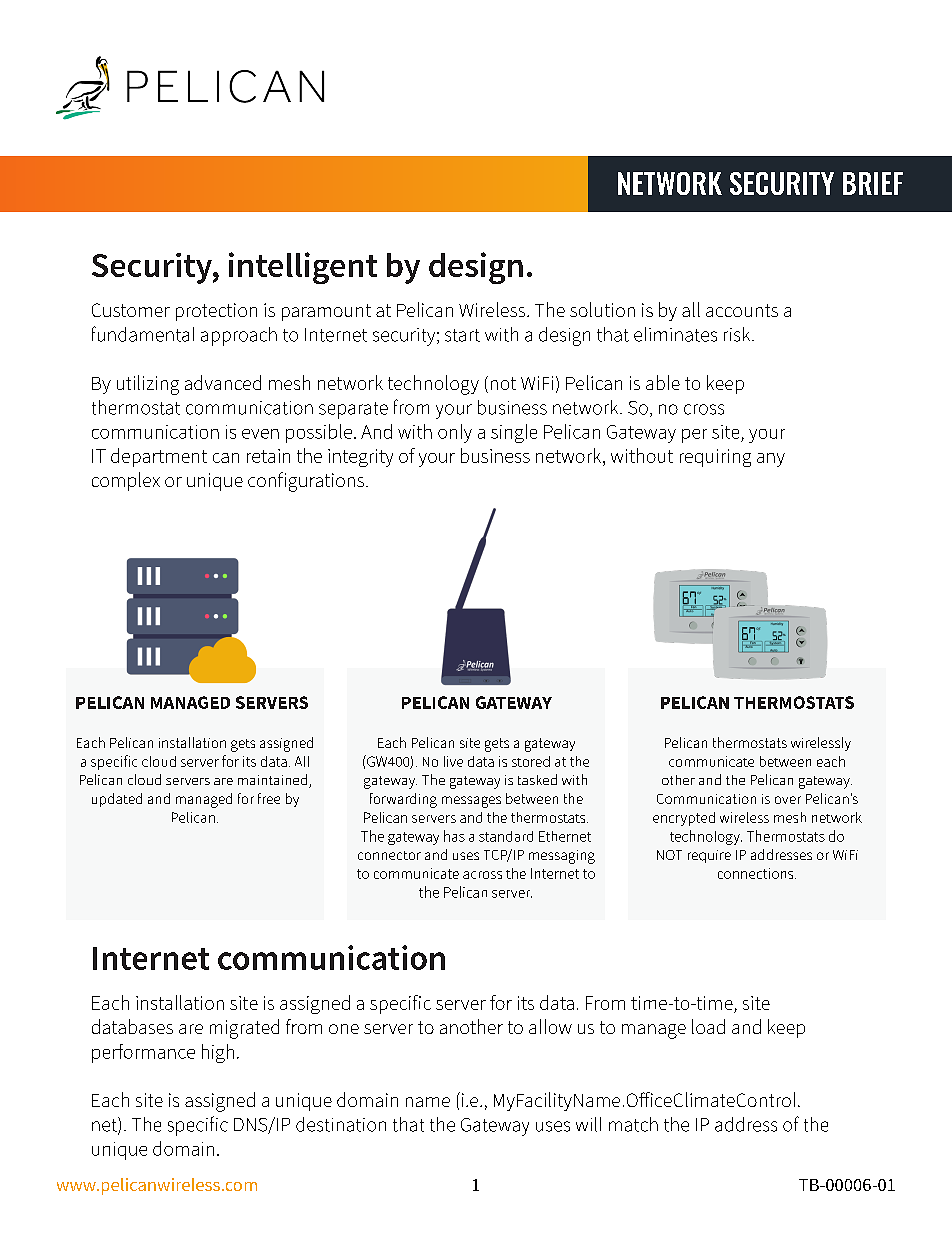 The width and height of the page is (952, 1233). I want to click on intelligent, so click(303, 268).
